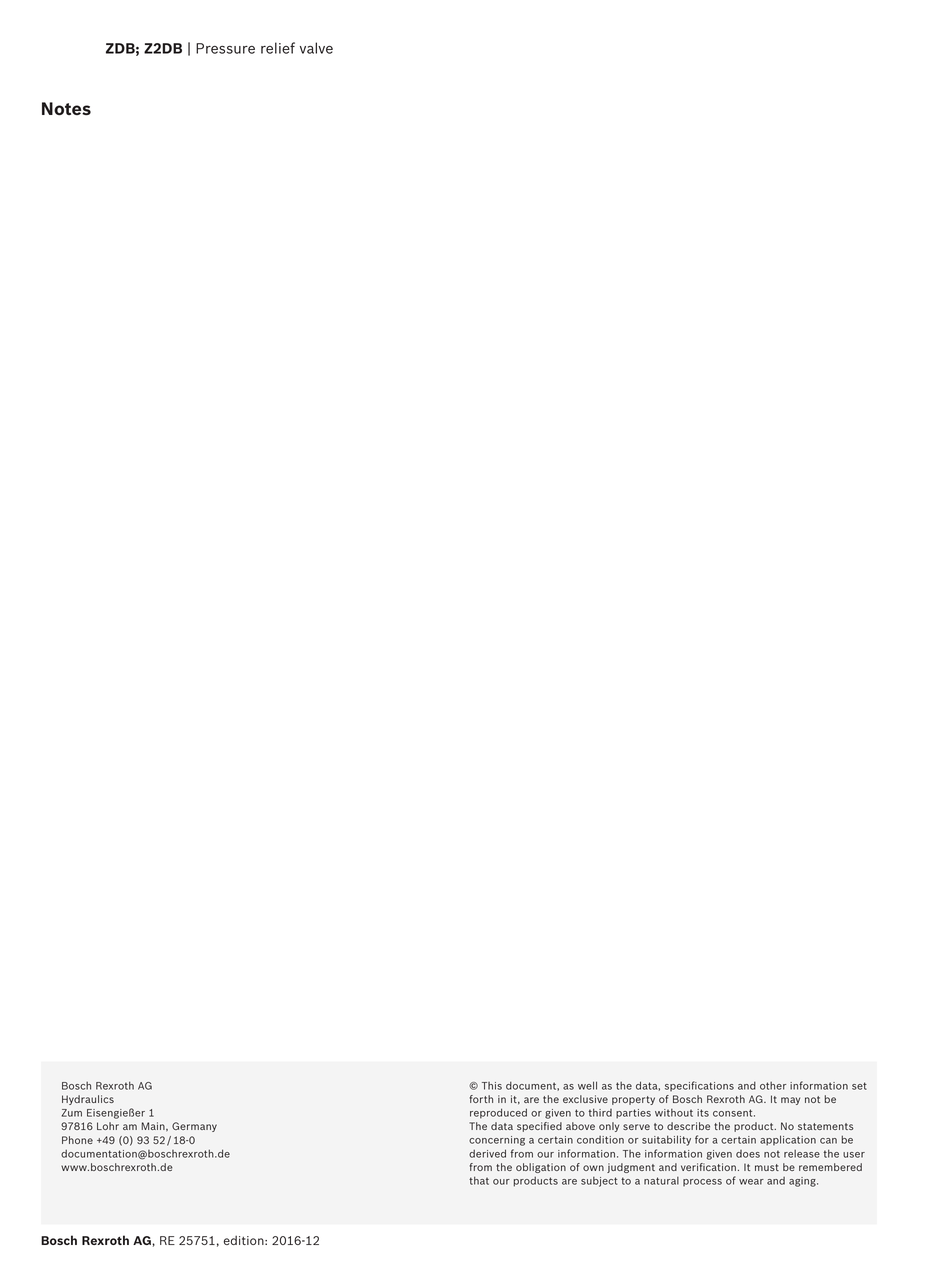 The width and height of the screenshot is (952, 1270). What do you see at coordinates (316, 48) in the screenshot?
I see `valve` at bounding box center [316, 48].
